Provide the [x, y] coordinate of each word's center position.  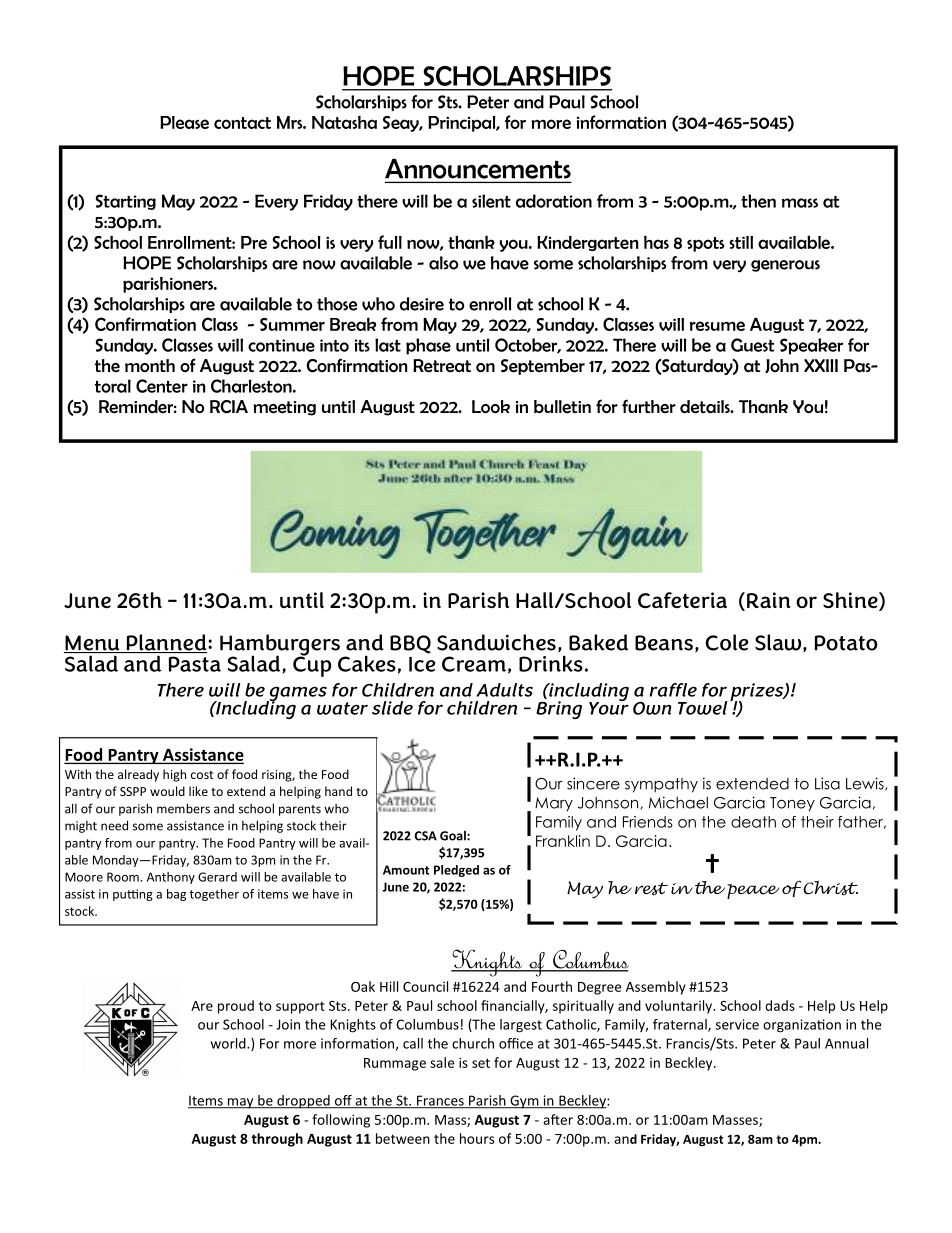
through [277, 1140]
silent [491, 201]
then [758, 201]
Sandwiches [496, 642]
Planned [166, 643]
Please [184, 122]
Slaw [779, 643]
